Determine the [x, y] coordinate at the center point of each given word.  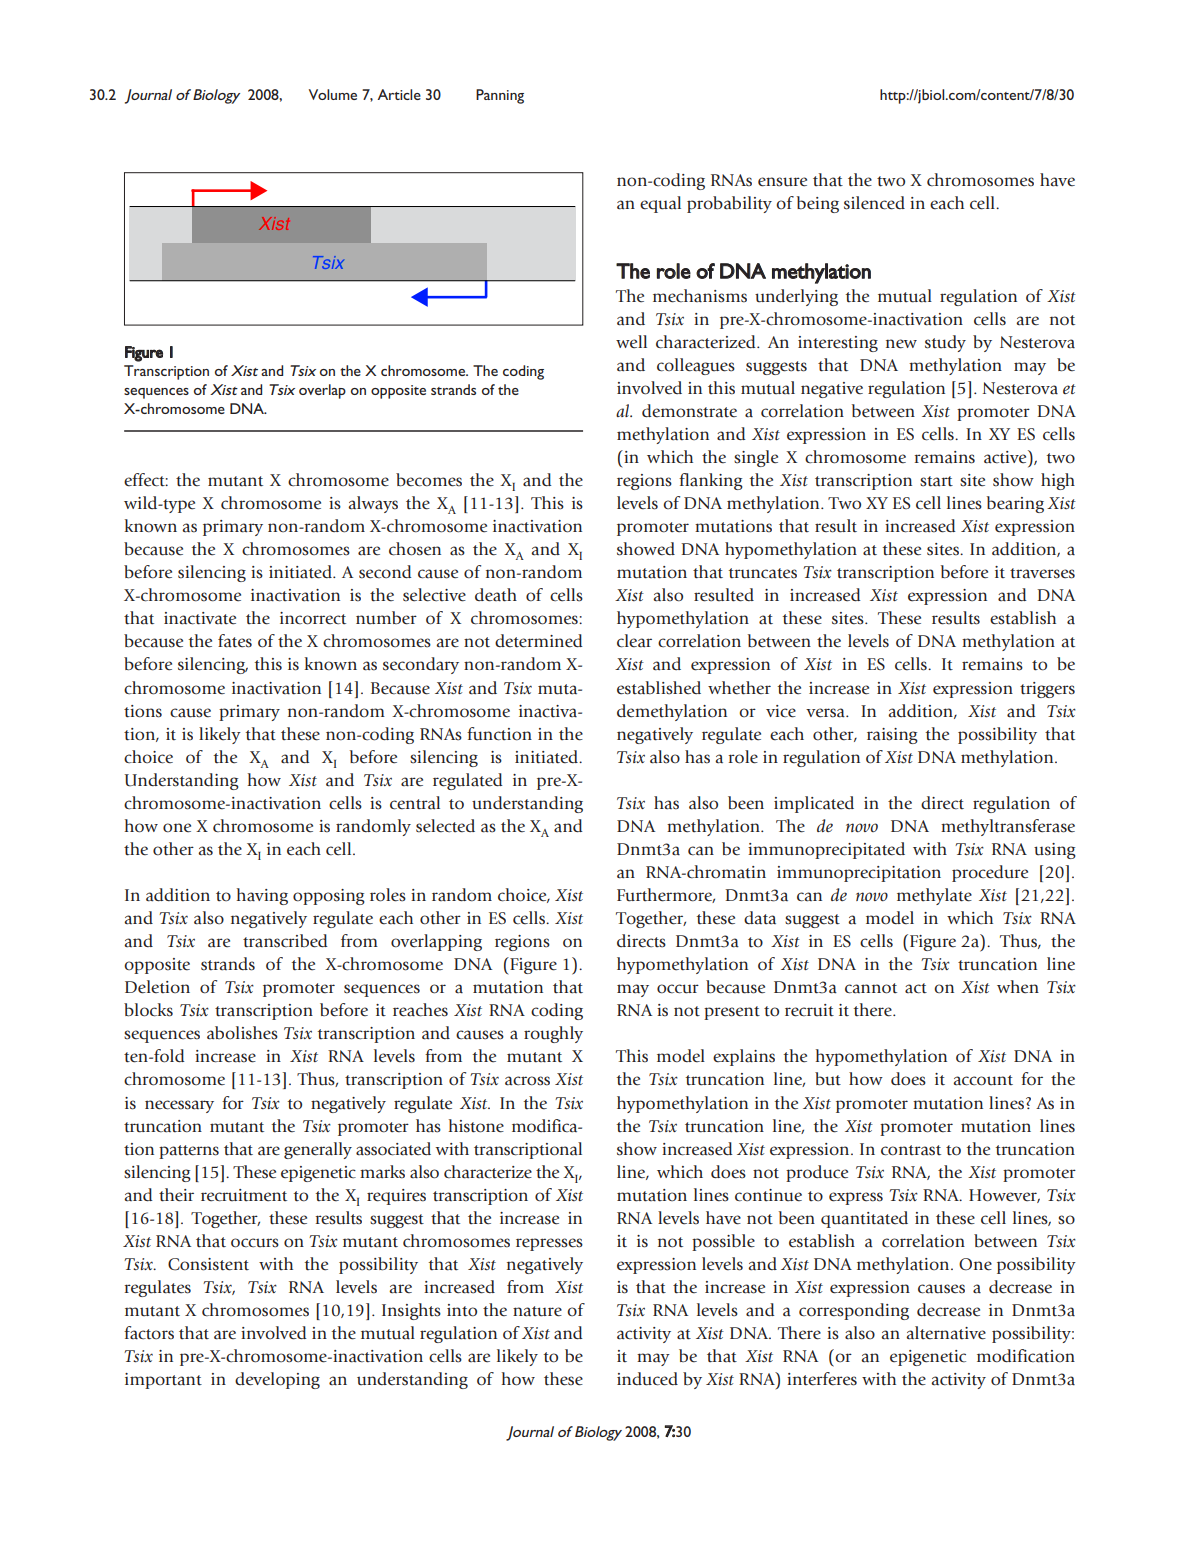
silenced [874, 203]
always [373, 504]
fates [235, 641]
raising [892, 736]
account [983, 1080]
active [1006, 457]
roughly [553, 1034]
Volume [333, 94]
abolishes [242, 1033]
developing [277, 1380]
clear [634, 641]
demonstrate [689, 411]
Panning [500, 96]
